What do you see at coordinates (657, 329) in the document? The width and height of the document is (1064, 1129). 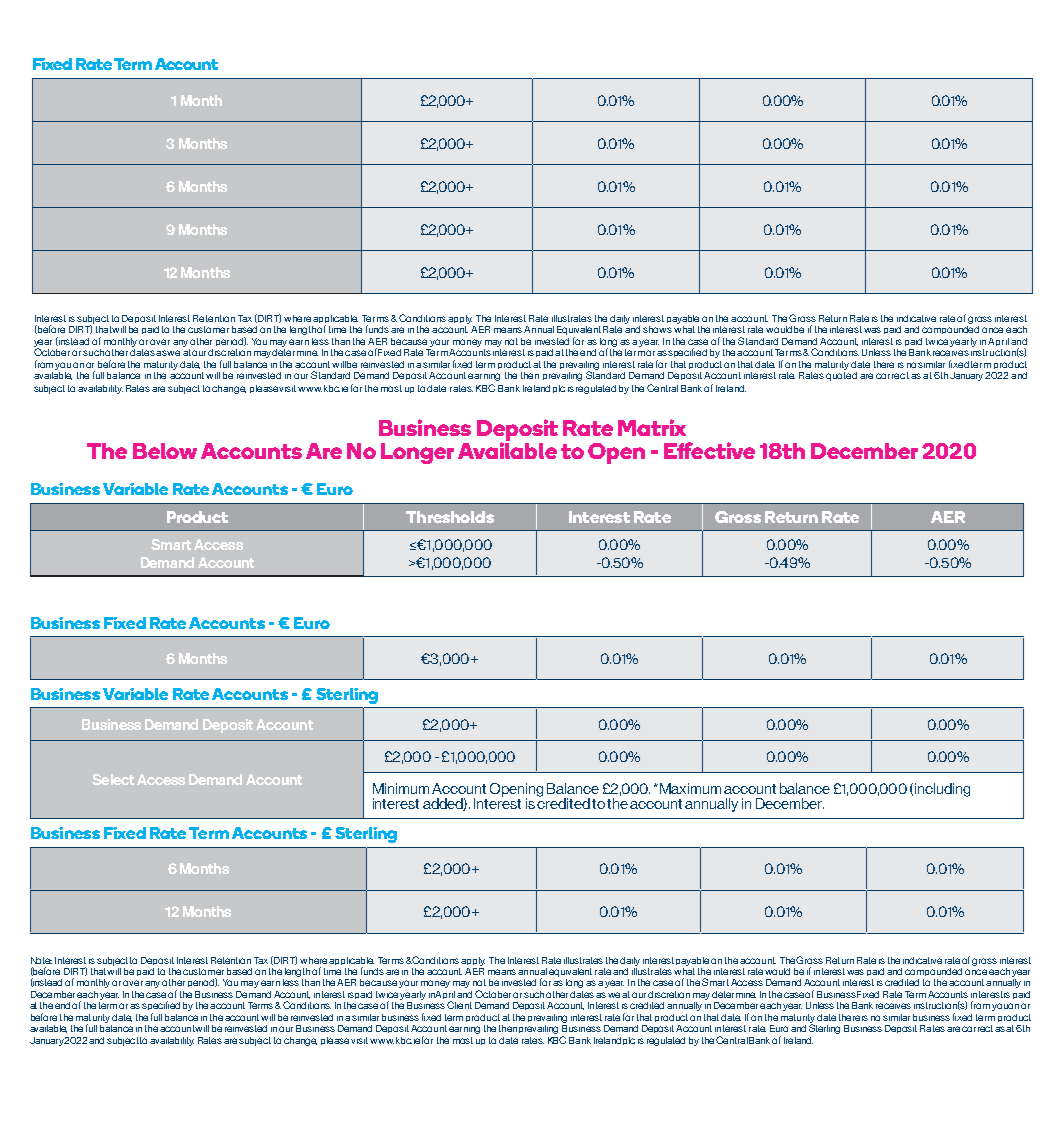 I see `shows` at bounding box center [657, 329].
